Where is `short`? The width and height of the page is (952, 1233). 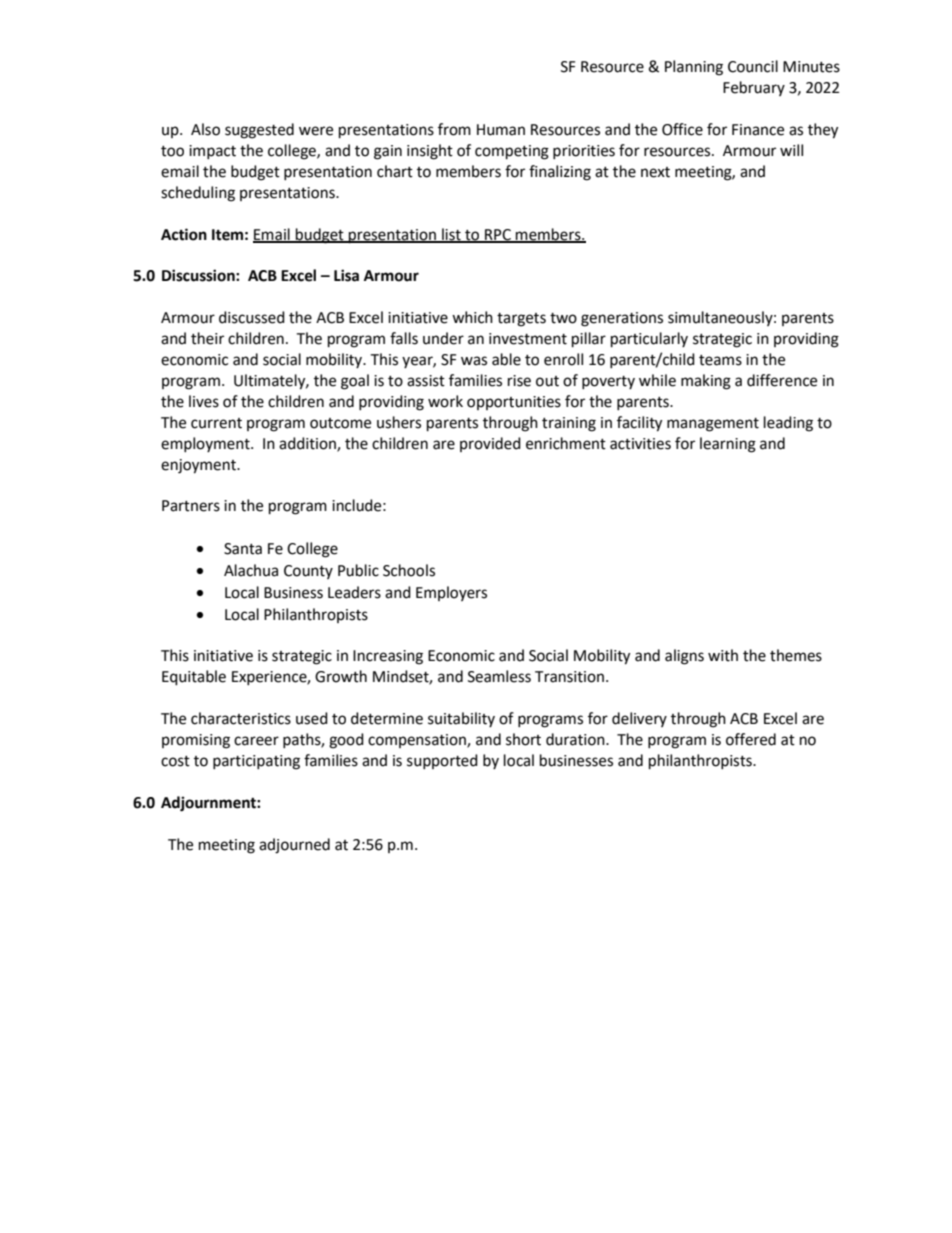 short is located at coordinates (523, 739).
